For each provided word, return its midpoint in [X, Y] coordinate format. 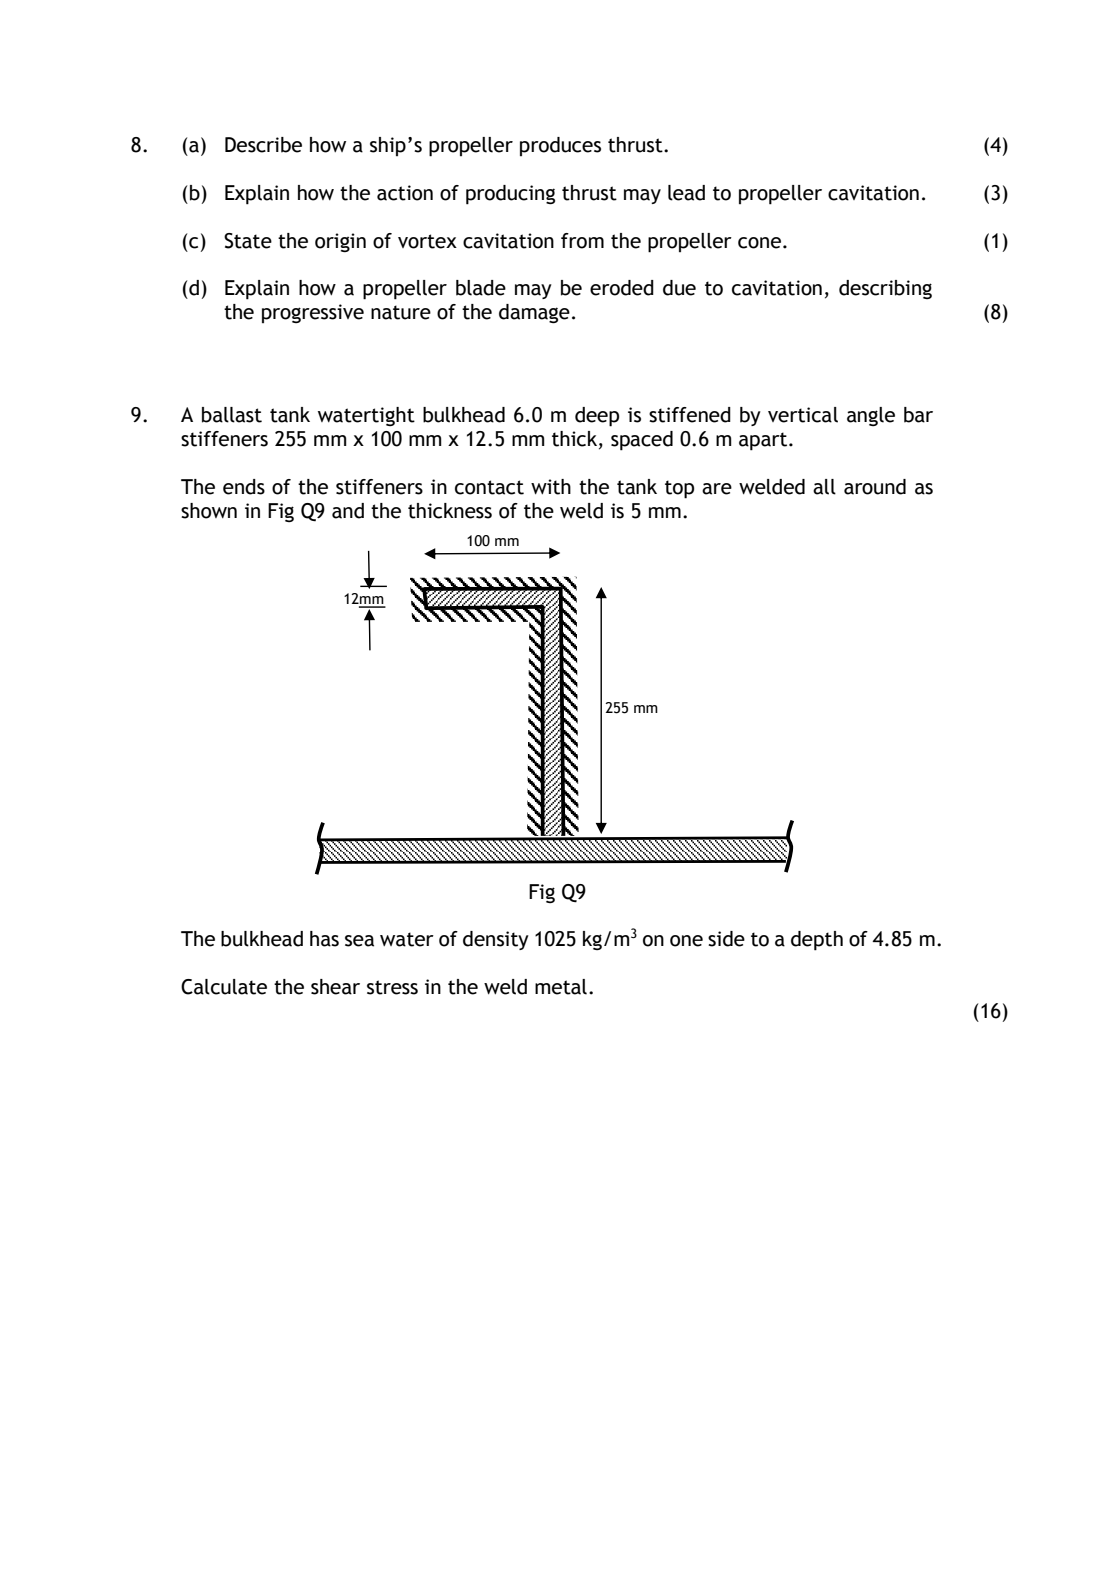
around [875, 487]
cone [759, 243]
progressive [313, 313]
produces [560, 146]
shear [335, 987]
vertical [803, 415]
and [348, 511]
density [496, 940]
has [324, 939]
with [551, 487]
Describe [263, 145]
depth [817, 941]
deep [597, 417]
